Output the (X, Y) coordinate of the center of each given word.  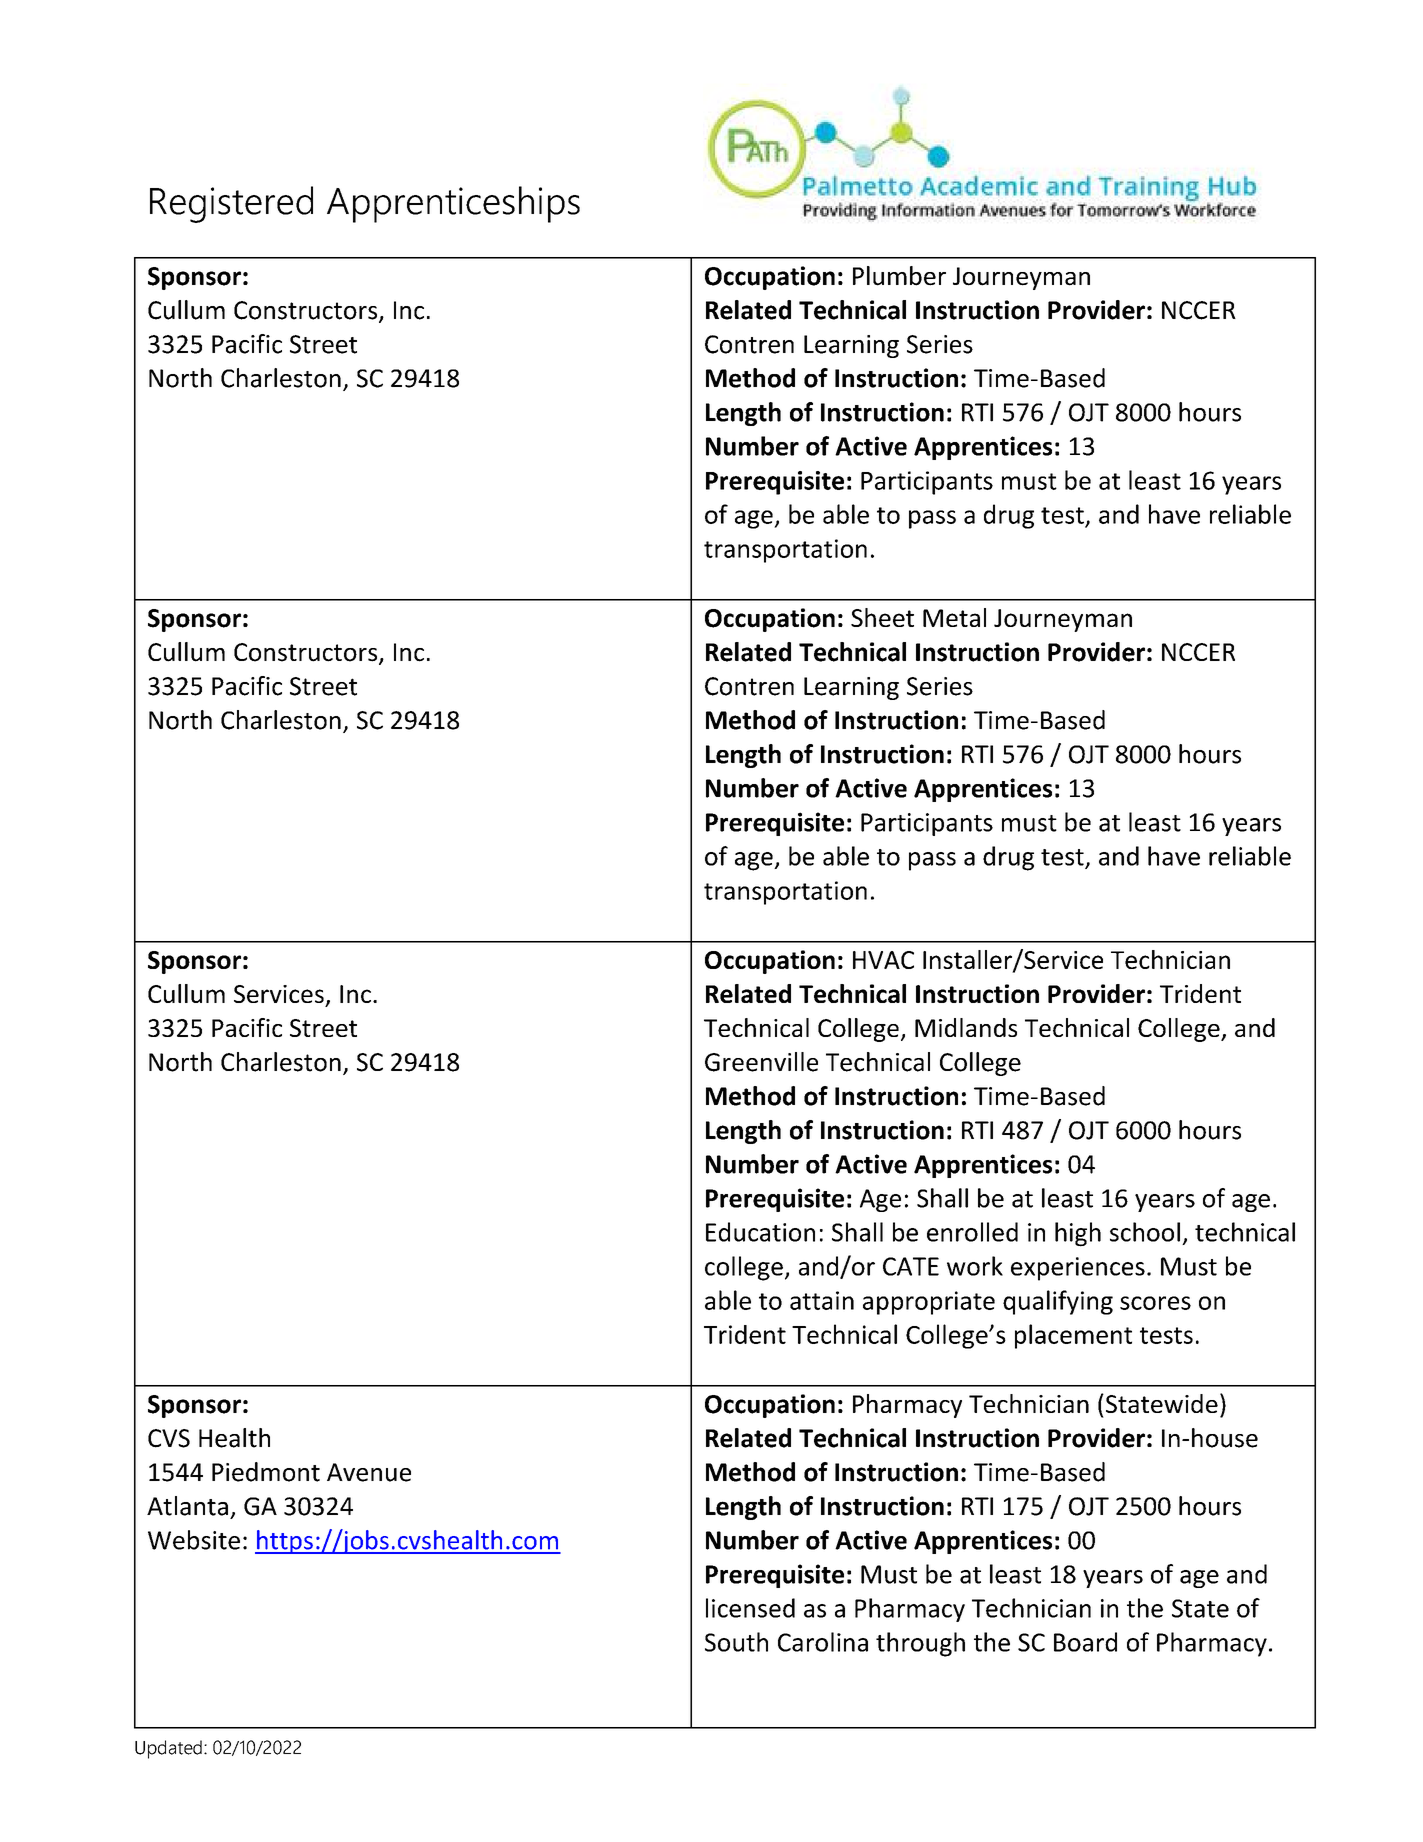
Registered (231, 204)
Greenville (761, 1062)
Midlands (966, 1027)
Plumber (899, 276)
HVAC (883, 960)
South (736, 1642)
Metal (954, 617)
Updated (168, 1749)
